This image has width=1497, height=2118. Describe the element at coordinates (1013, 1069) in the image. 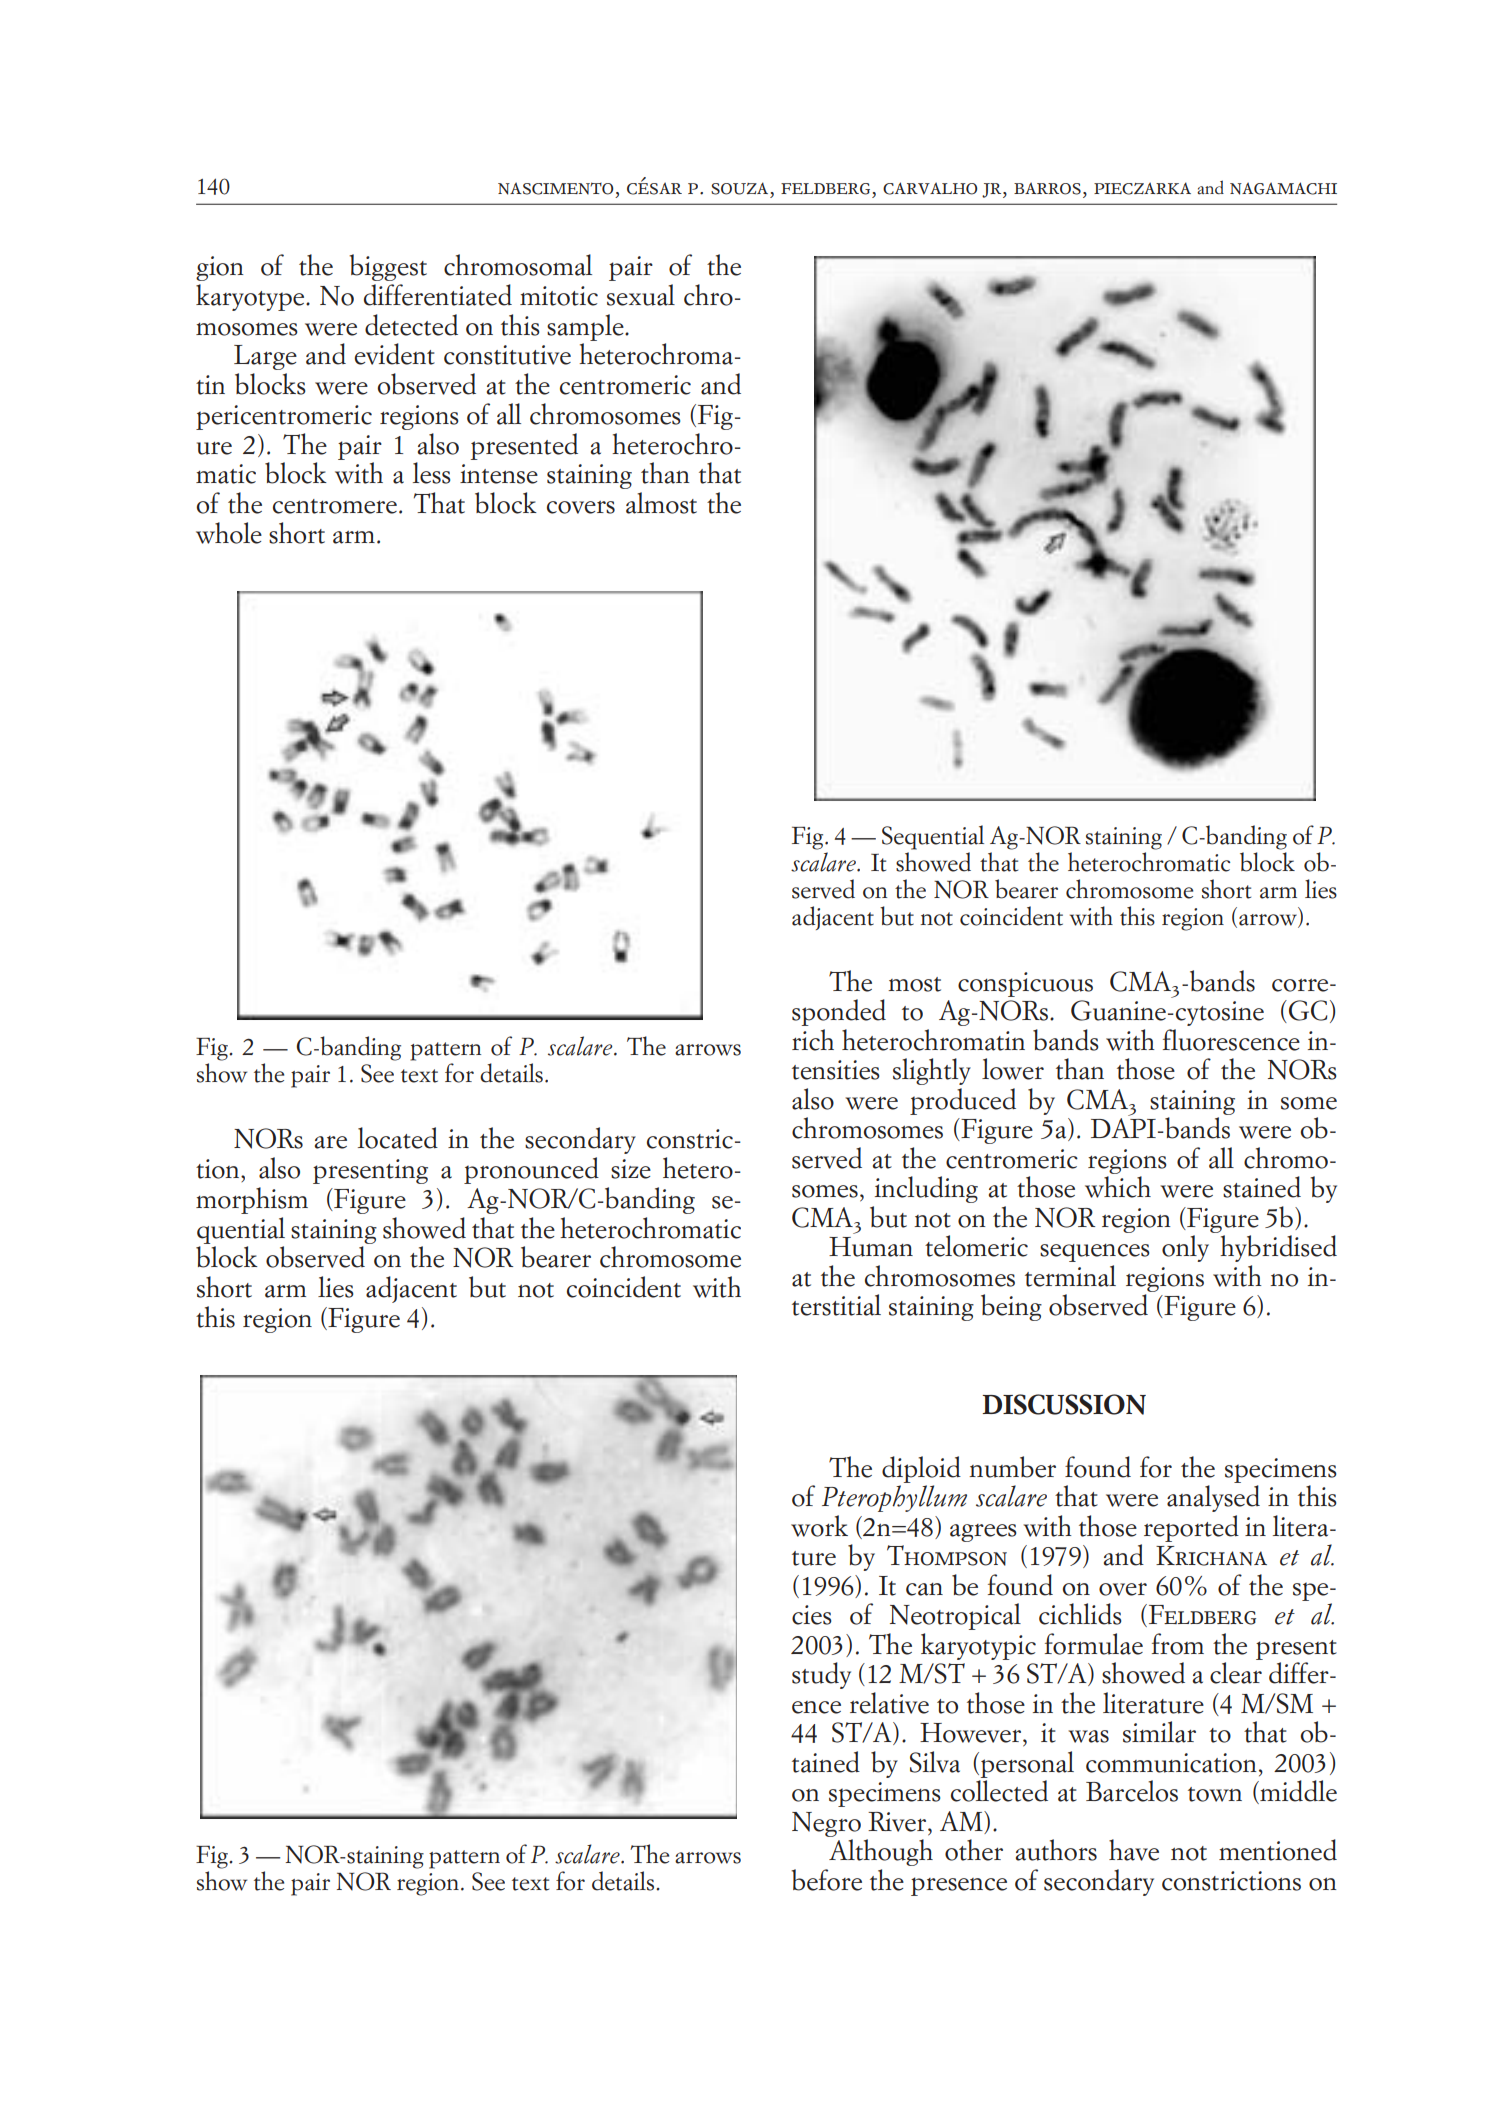

I see `lower` at that location.
